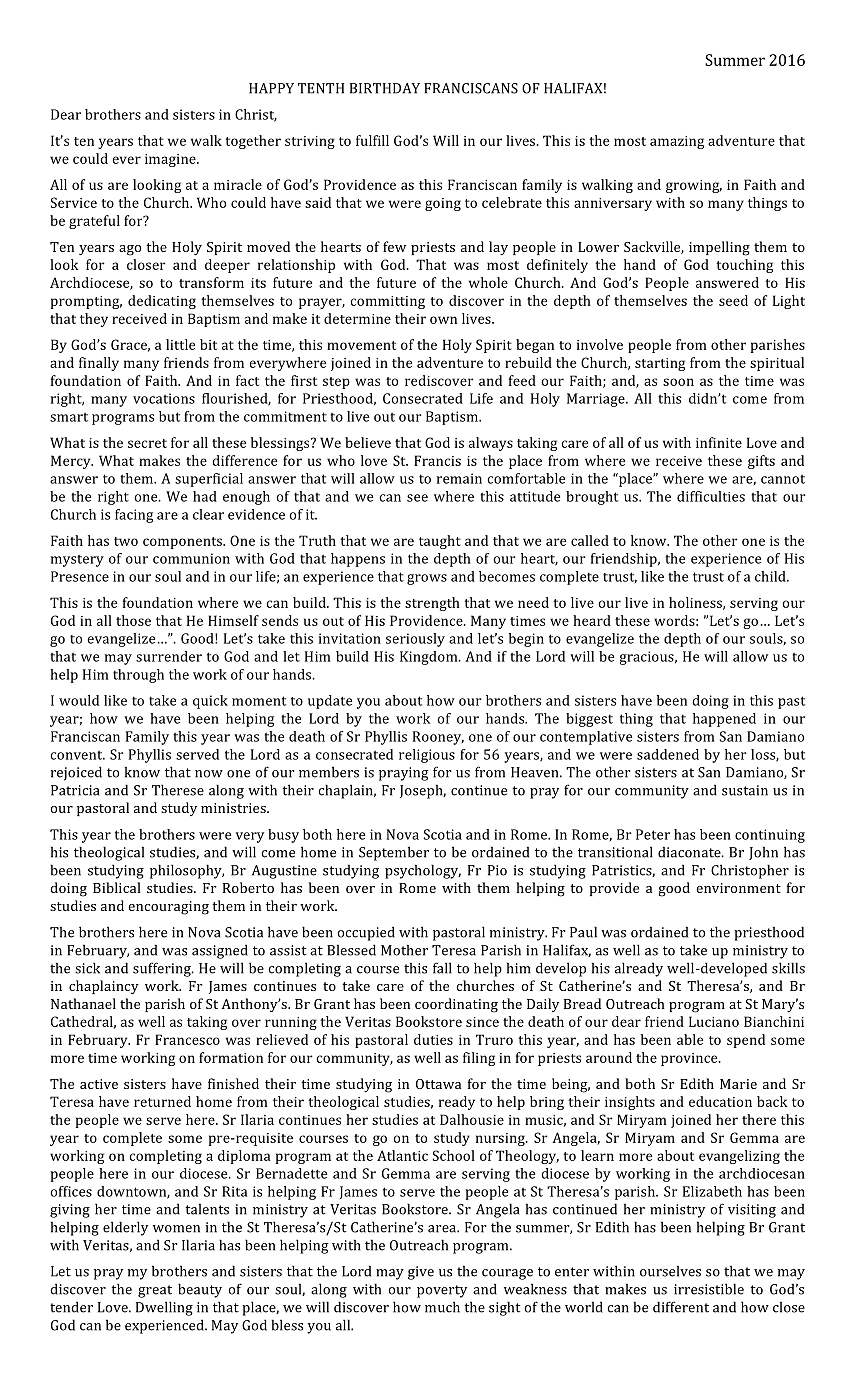  Describe the element at coordinates (168, 908) in the screenshot. I see `encouraging` at that location.
